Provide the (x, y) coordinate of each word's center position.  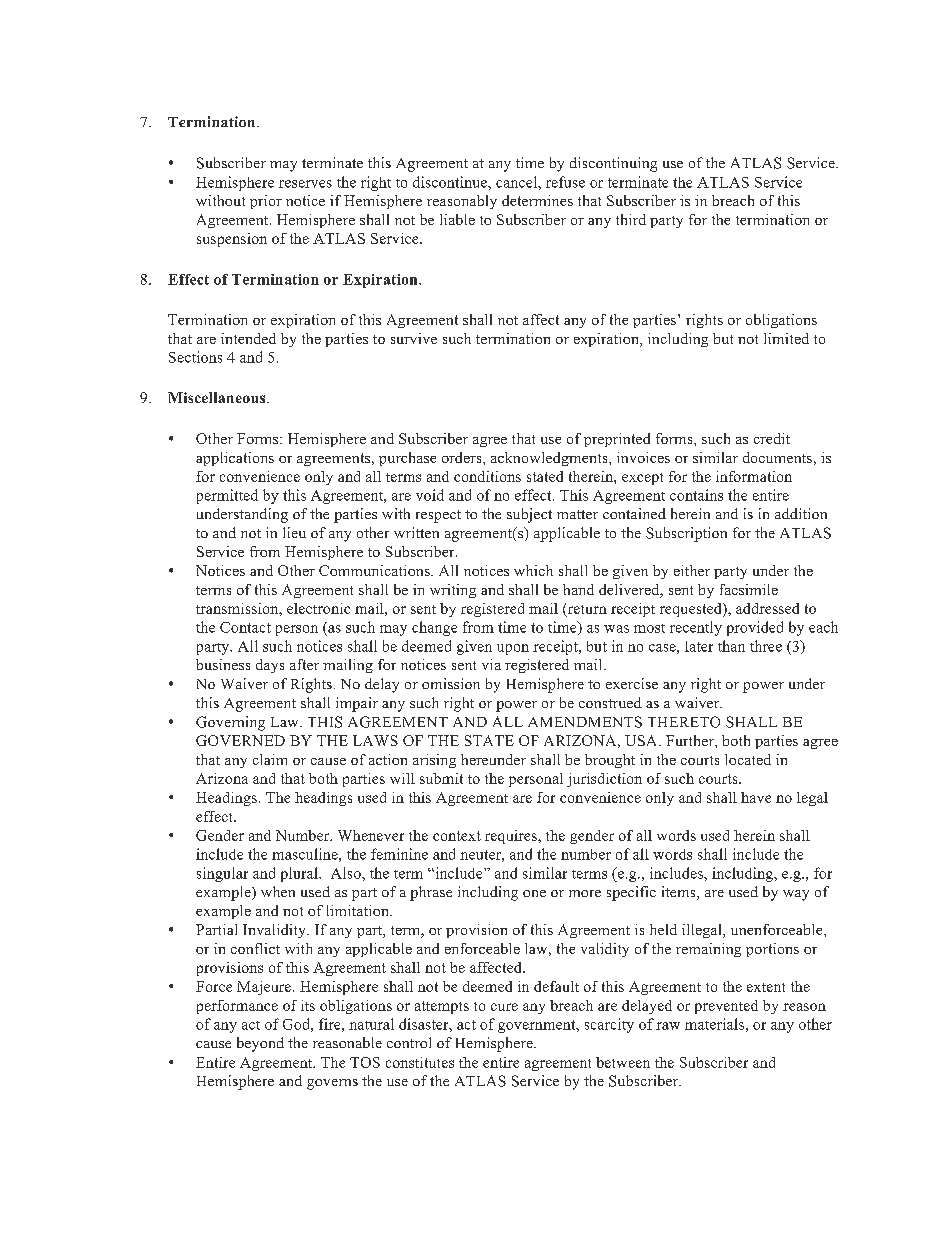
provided (755, 628)
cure (504, 1007)
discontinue (451, 182)
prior (266, 202)
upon (513, 649)
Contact (245, 627)
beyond (260, 1044)
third (631, 219)
